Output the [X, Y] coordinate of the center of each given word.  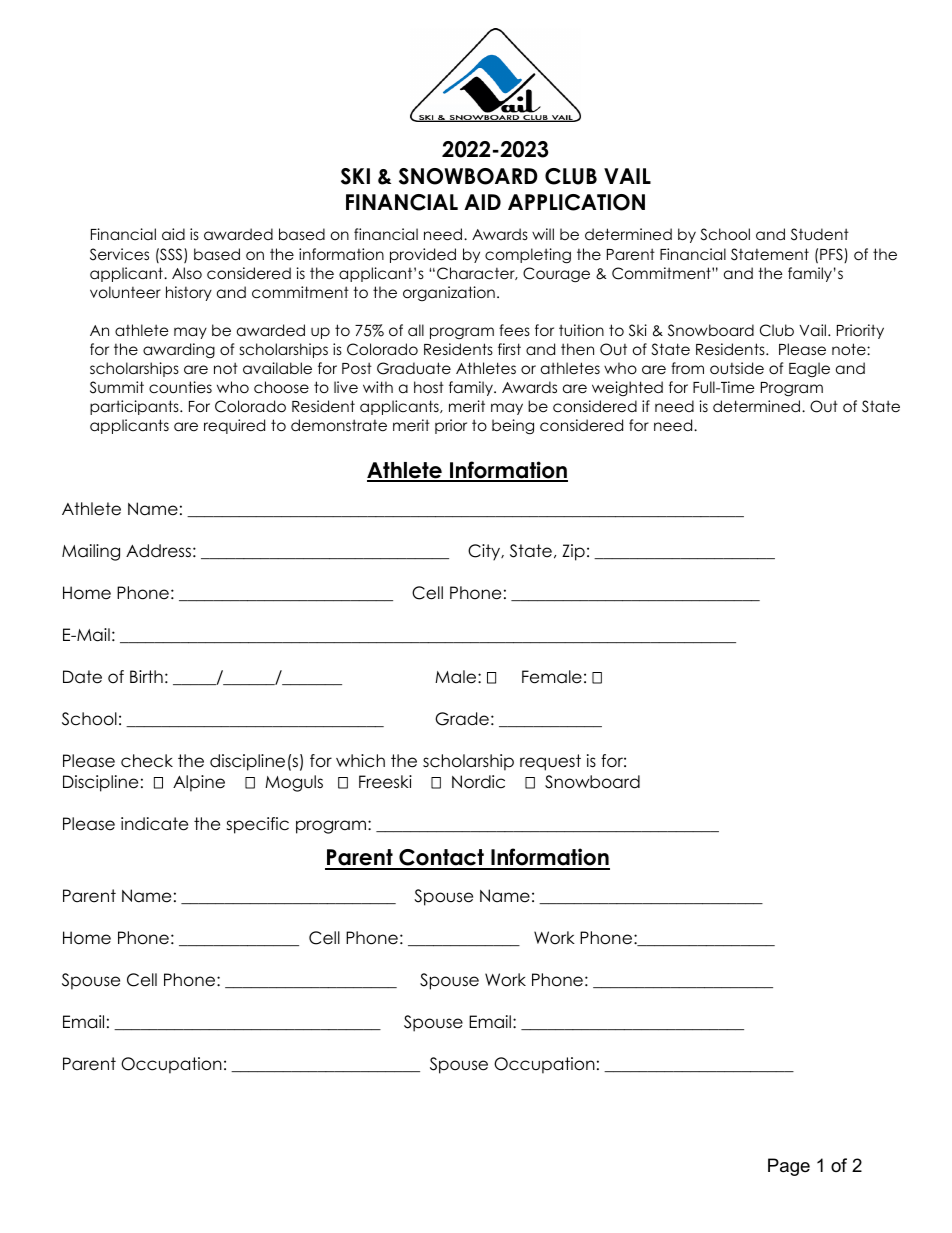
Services [119, 254]
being [513, 427]
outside [737, 368]
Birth [146, 676]
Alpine [199, 783]
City [485, 552]
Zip [573, 552]
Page [789, 1167]
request [550, 762]
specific [257, 825]
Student [820, 234]
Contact [441, 859]
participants [135, 407]
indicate [154, 824]
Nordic [478, 782]
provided [423, 255]
